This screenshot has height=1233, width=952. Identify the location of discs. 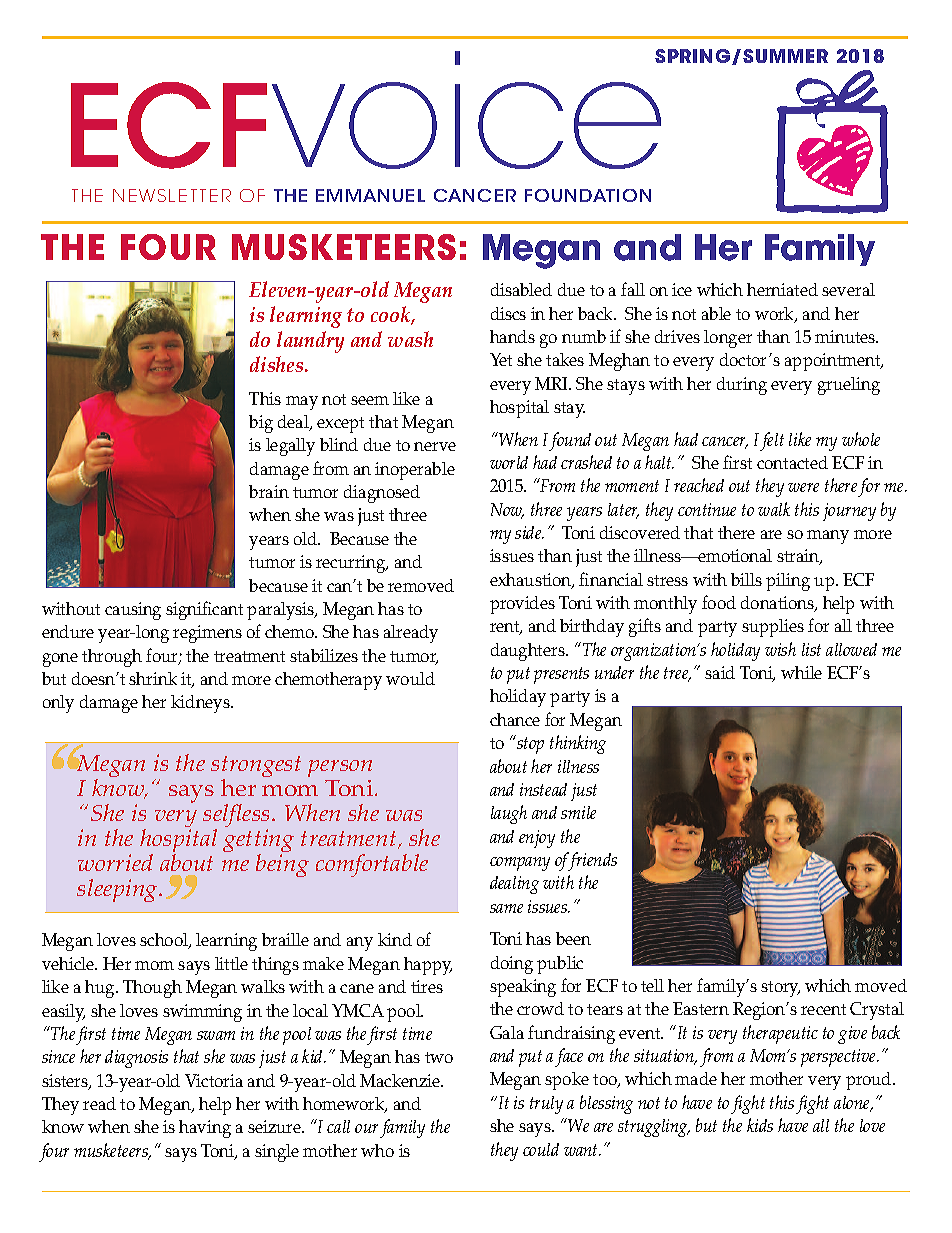
(508, 313).
